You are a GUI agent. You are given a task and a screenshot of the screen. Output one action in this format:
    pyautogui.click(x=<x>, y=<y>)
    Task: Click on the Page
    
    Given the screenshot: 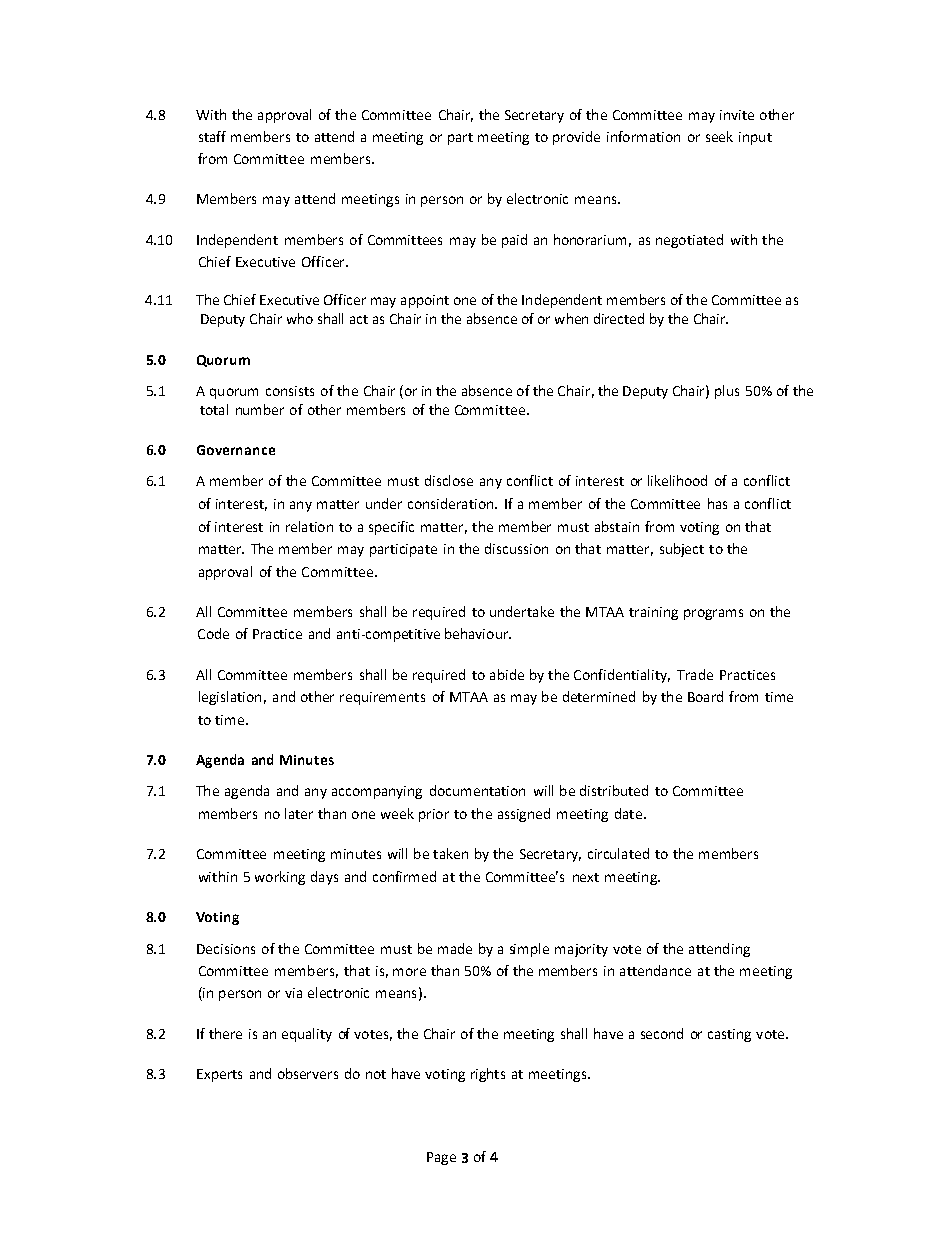 What is the action you would take?
    pyautogui.click(x=441, y=1158)
